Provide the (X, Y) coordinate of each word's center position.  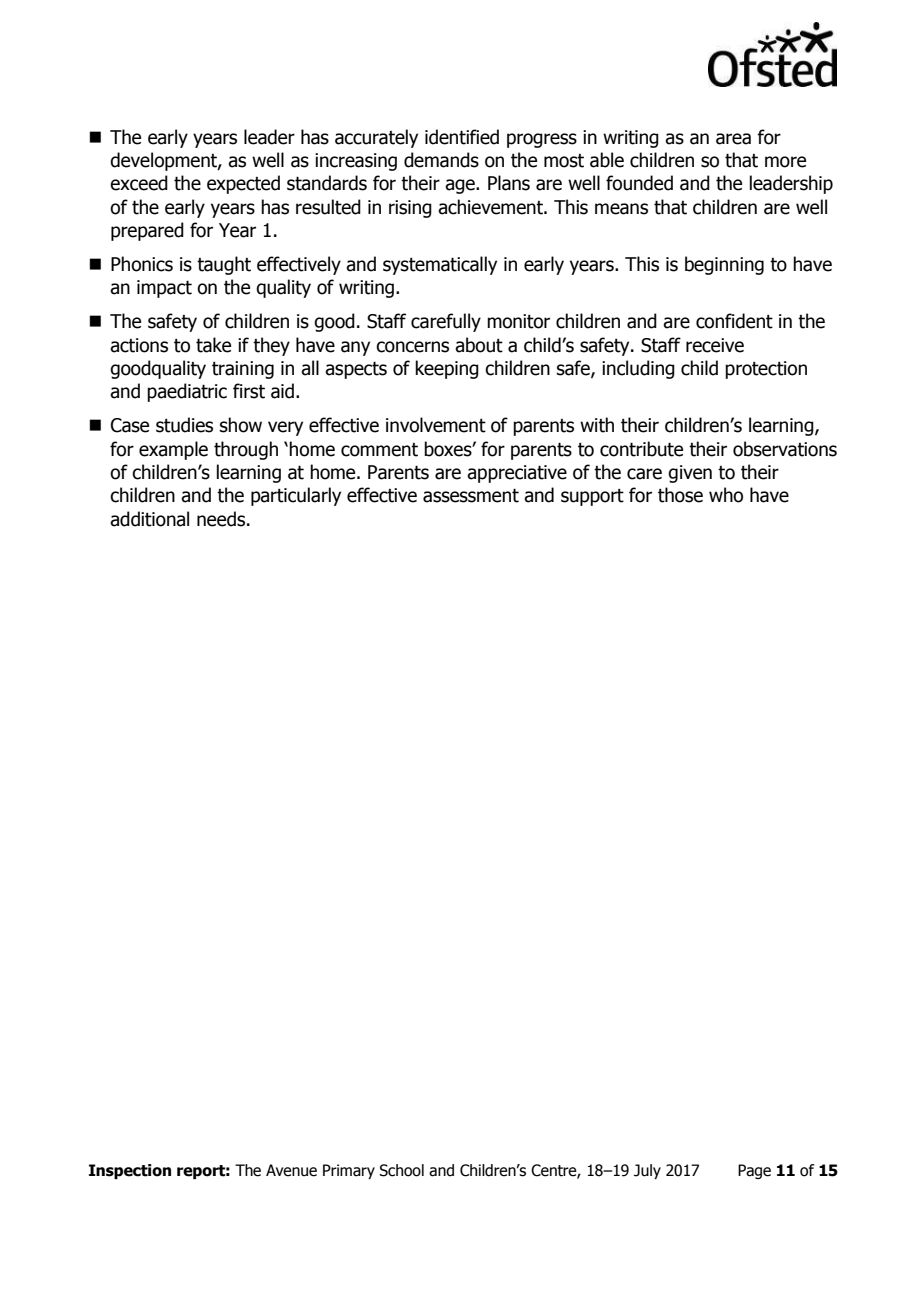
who (726, 495)
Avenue (291, 1170)
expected (243, 184)
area (733, 139)
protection (766, 370)
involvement (436, 425)
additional (149, 519)
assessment (471, 495)
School (401, 1170)
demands (441, 160)
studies (184, 425)
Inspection (130, 1171)
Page (754, 1171)
